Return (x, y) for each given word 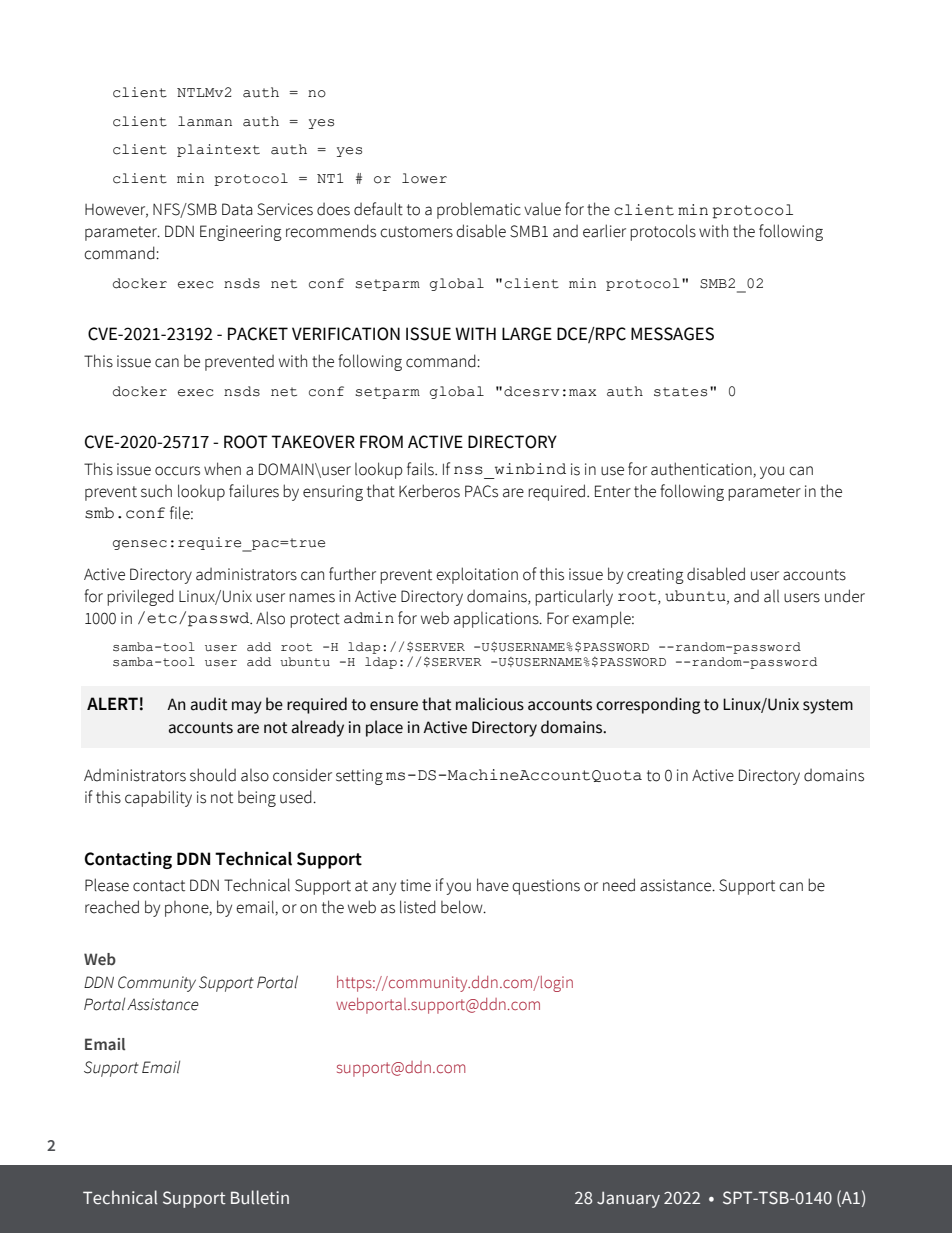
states (680, 392)
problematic (479, 210)
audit (209, 704)
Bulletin (260, 1197)
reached (112, 907)
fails (421, 469)
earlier (604, 231)
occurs (177, 471)
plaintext (218, 150)
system (828, 706)
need (619, 885)
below (463, 907)
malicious (490, 704)
